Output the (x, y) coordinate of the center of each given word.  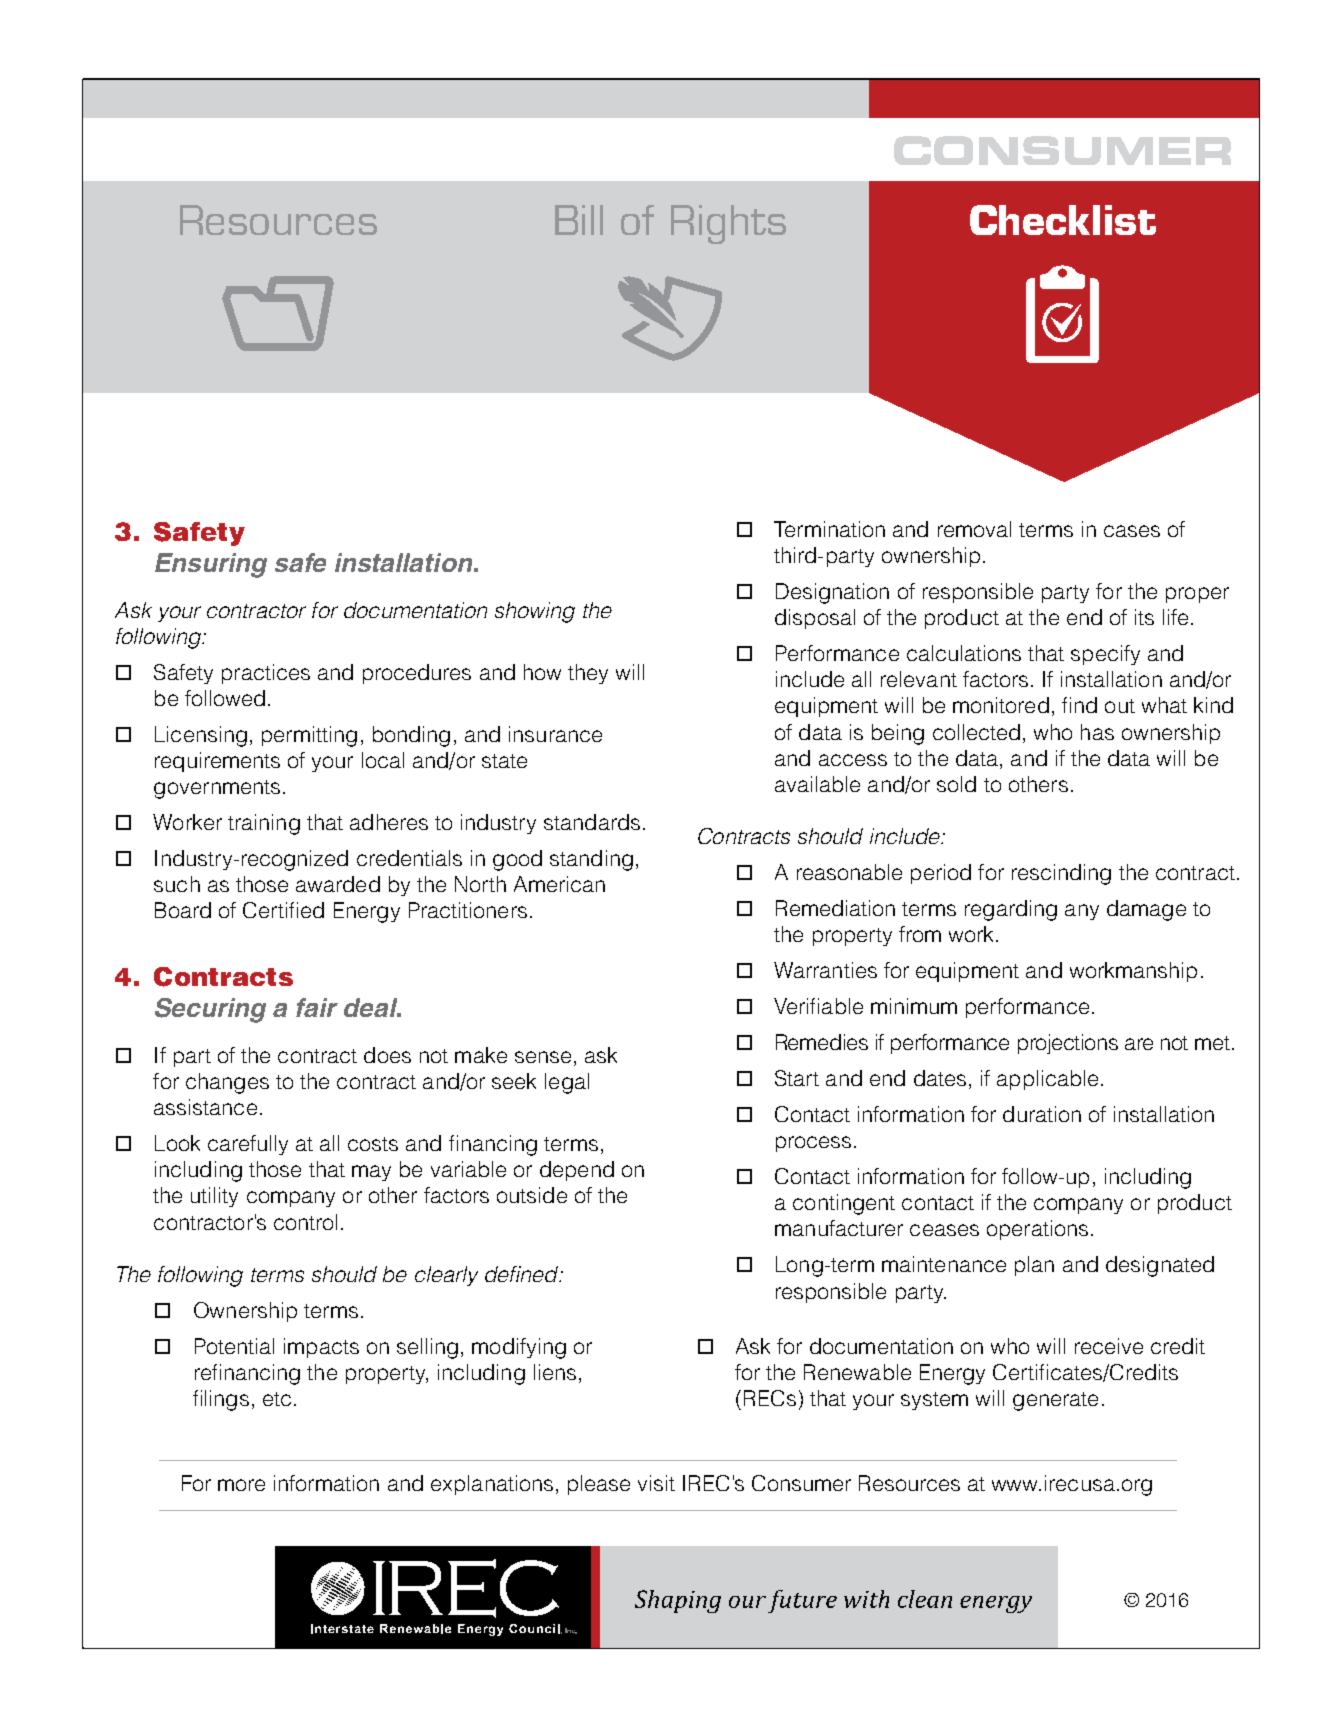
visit (656, 1483)
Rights (728, 224)
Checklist (1063, 220)
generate (1055, 1401)
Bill (579, 220)
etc (277, 1399)
